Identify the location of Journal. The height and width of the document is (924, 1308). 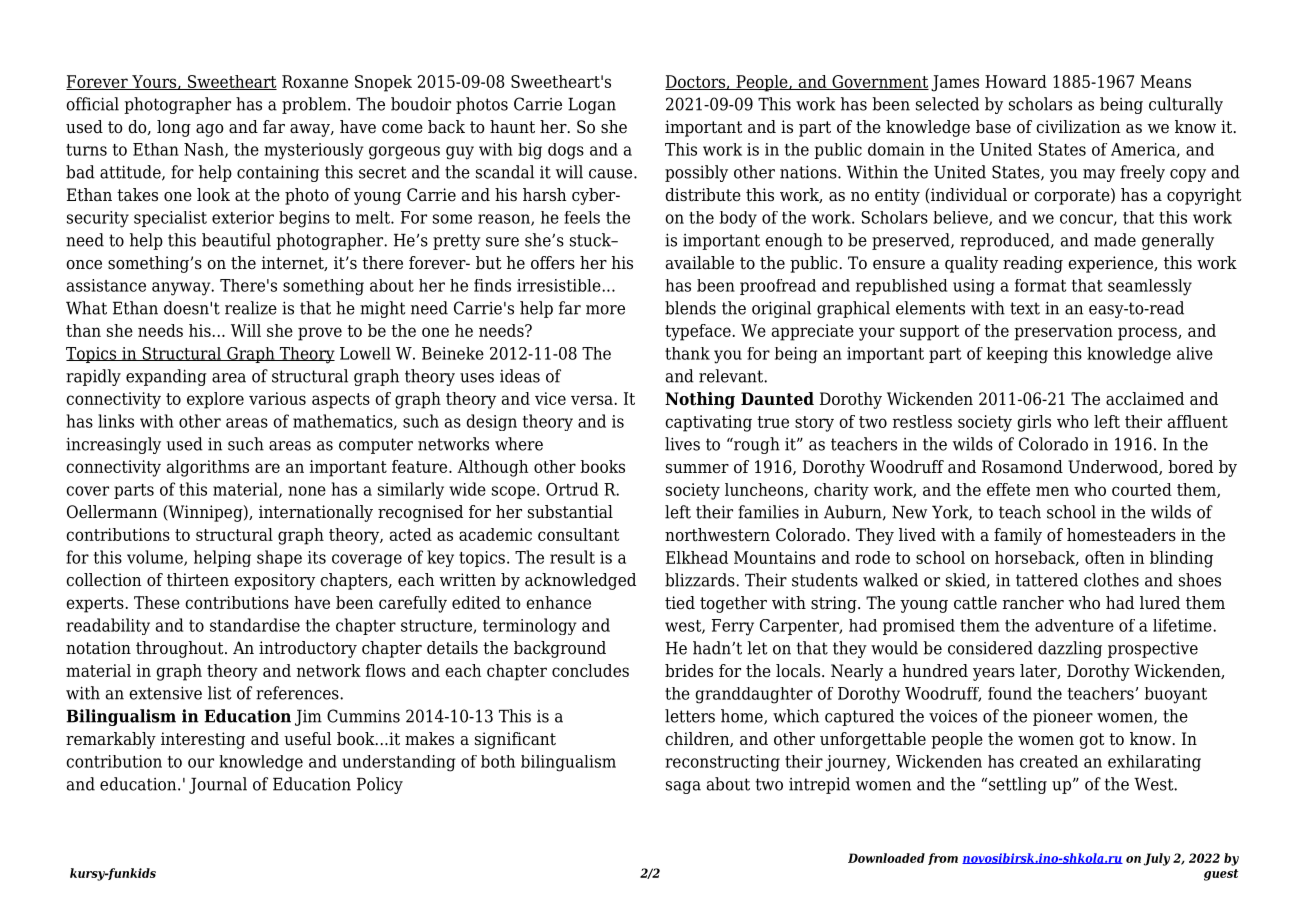
(218, 785).
